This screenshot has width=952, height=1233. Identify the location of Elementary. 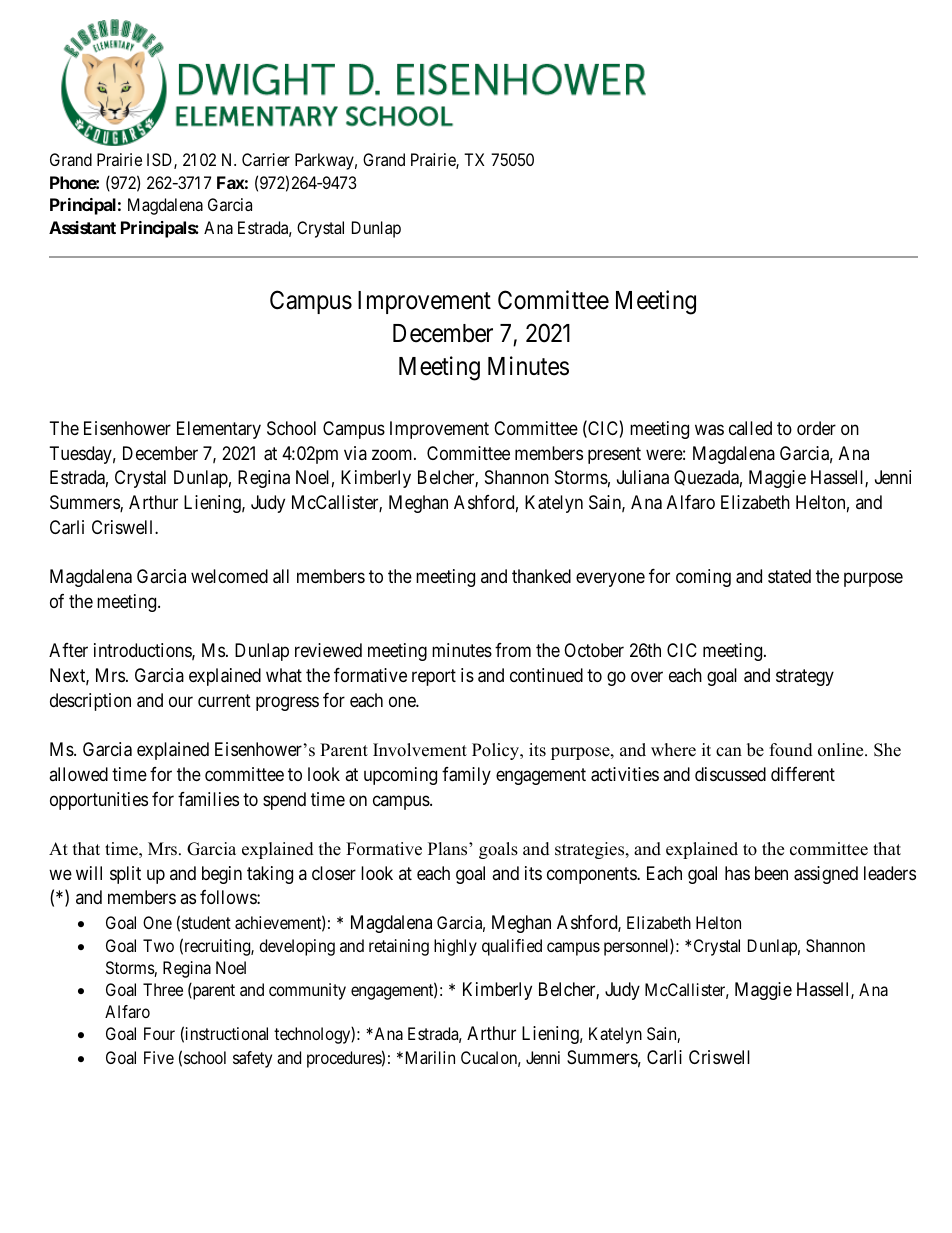
(219, 430).
